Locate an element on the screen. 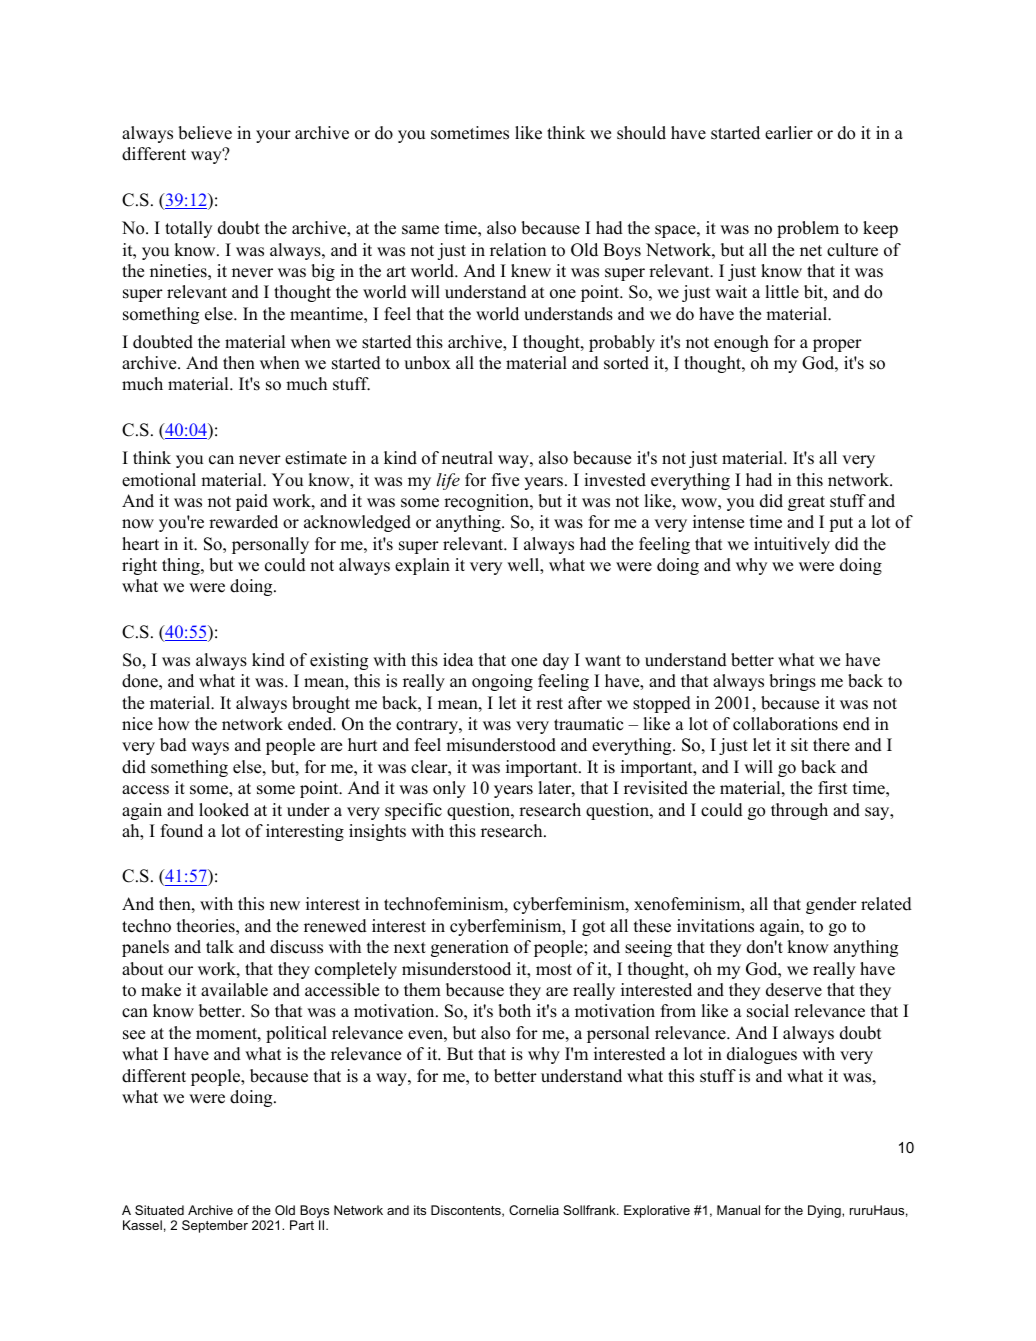  through is located at coordinates (799, 811).
